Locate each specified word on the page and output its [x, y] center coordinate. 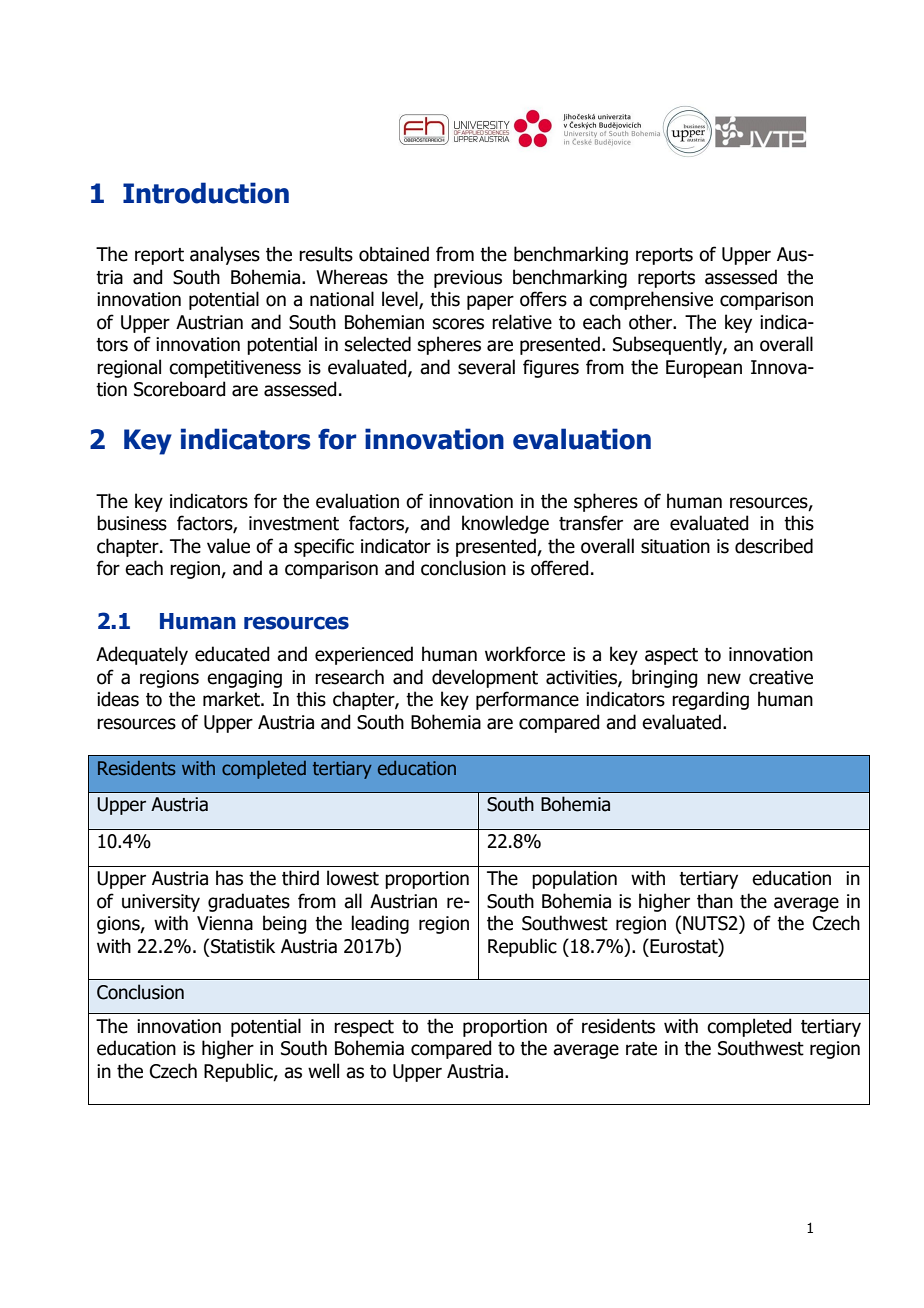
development [485, 678]
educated [232, 654]
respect [364, 1028]
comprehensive [651, 300]
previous [468, 279]
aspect [671, 656]
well [323, 1071]
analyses [225, 255]
